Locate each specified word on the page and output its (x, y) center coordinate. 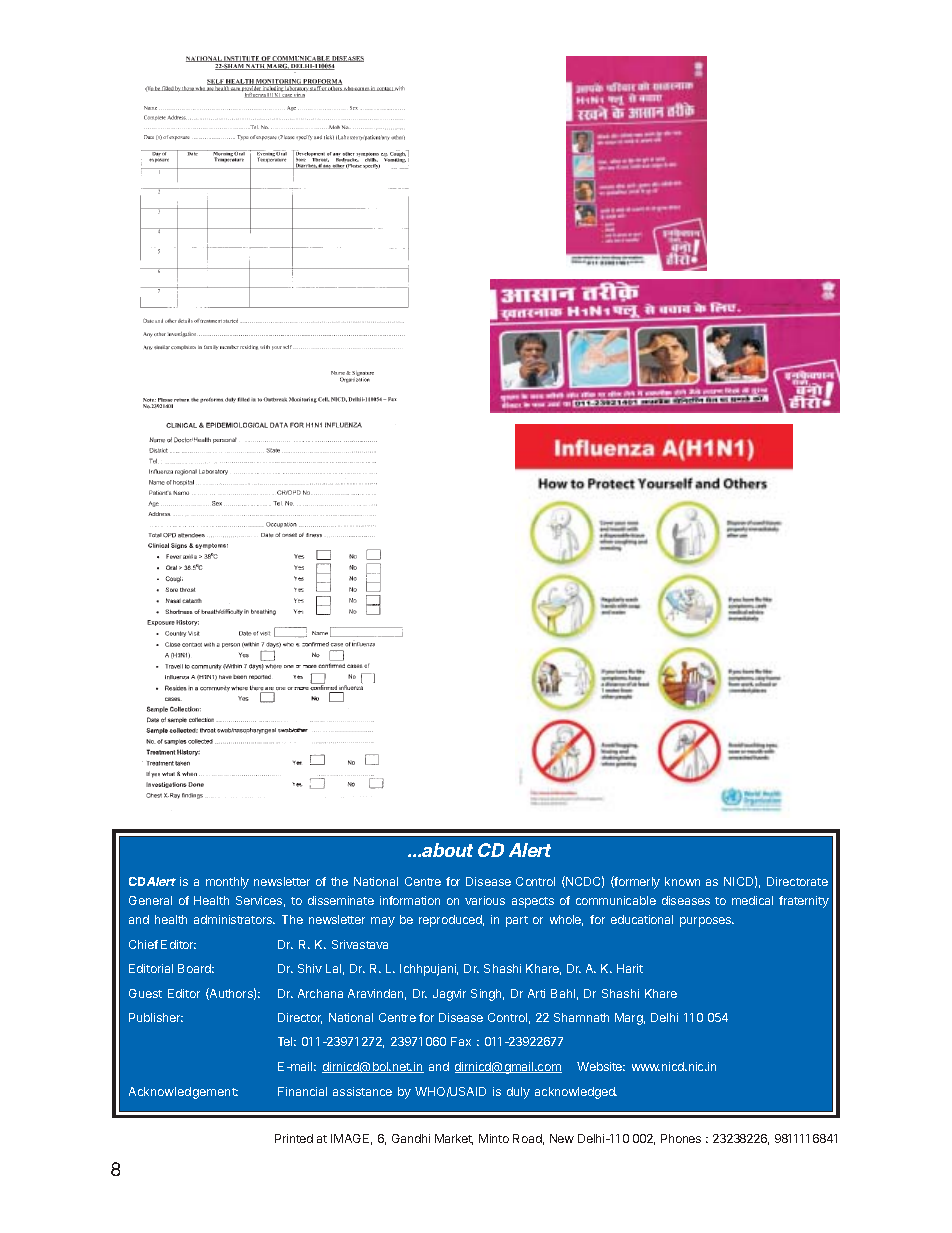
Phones (681, 1138)
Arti (536, 993)
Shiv (310, 968)
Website (601, 1066)
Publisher (156, 1017)
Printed (294, 1138)
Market (454, 1139)
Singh (487, 995)
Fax (461, 1041)
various (485, 900)
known (682, 881)
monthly (227, 883)
